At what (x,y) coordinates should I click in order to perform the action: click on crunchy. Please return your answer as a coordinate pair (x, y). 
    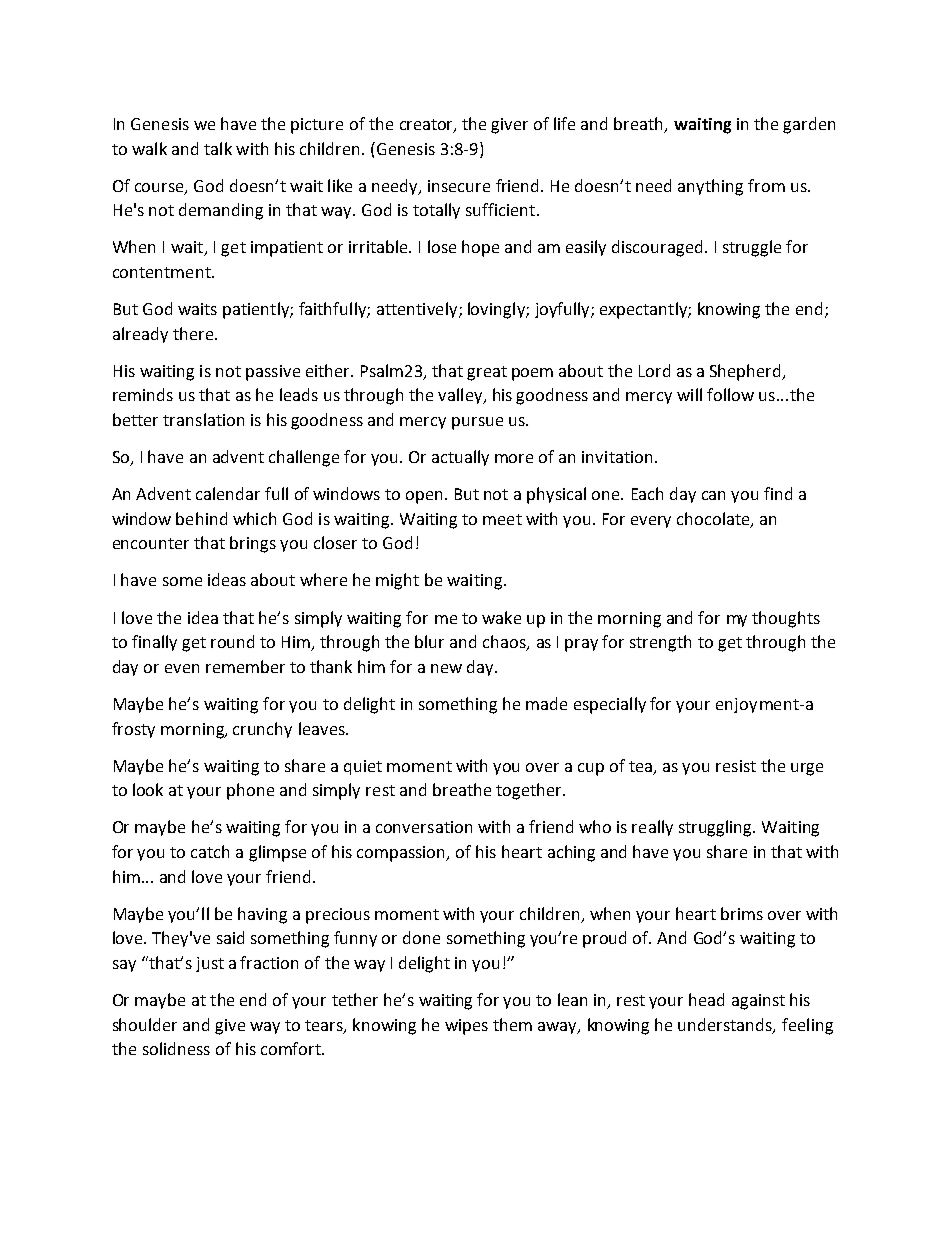
    Looking at the image, I should click on (262, 730).
